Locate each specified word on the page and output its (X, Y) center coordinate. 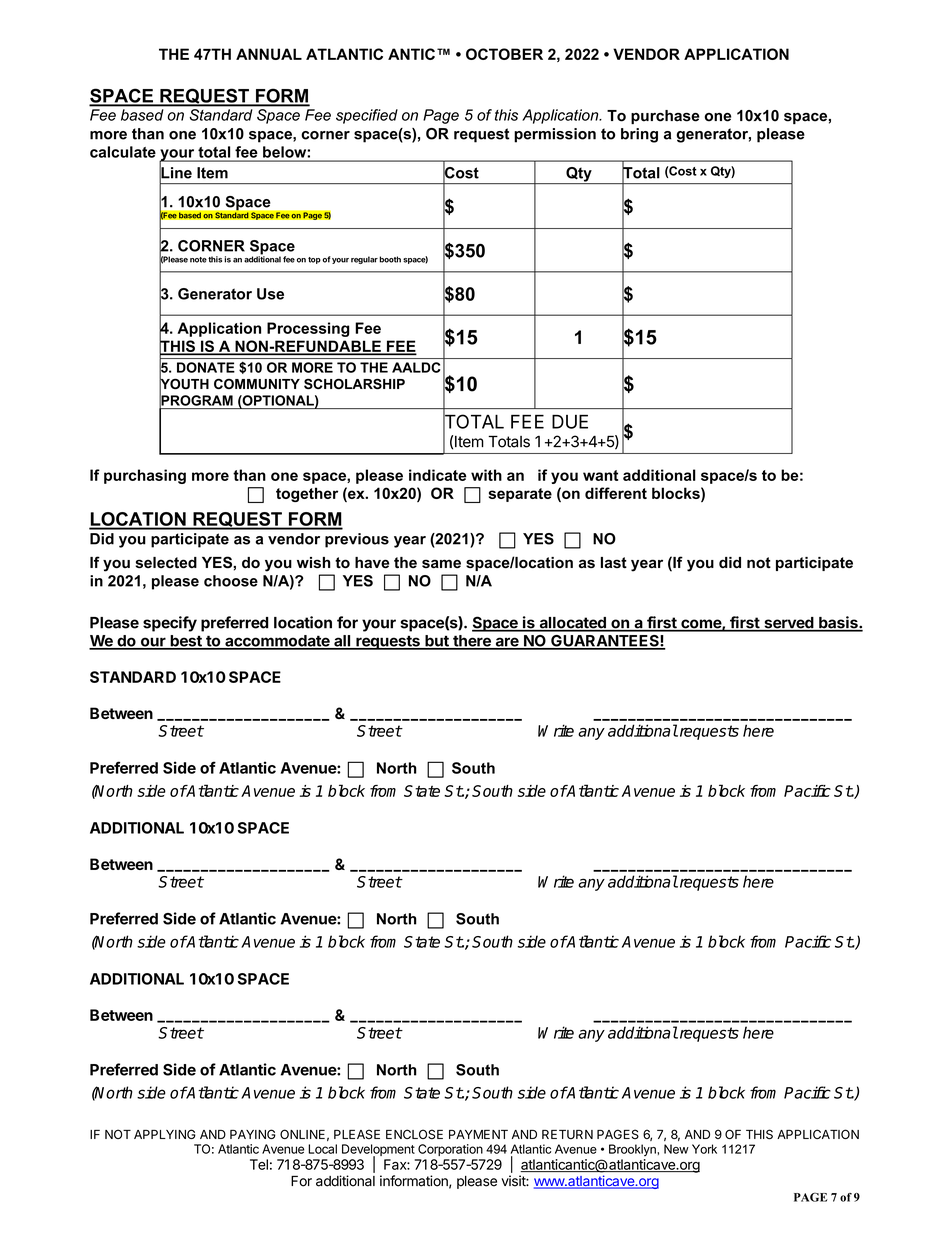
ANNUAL (269, 54)
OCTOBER (504, 54)
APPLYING (165, 1134)
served (788, 624)
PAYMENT (478, 1134)
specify (170, 624)
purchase (665, 117)
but (437, 642)
